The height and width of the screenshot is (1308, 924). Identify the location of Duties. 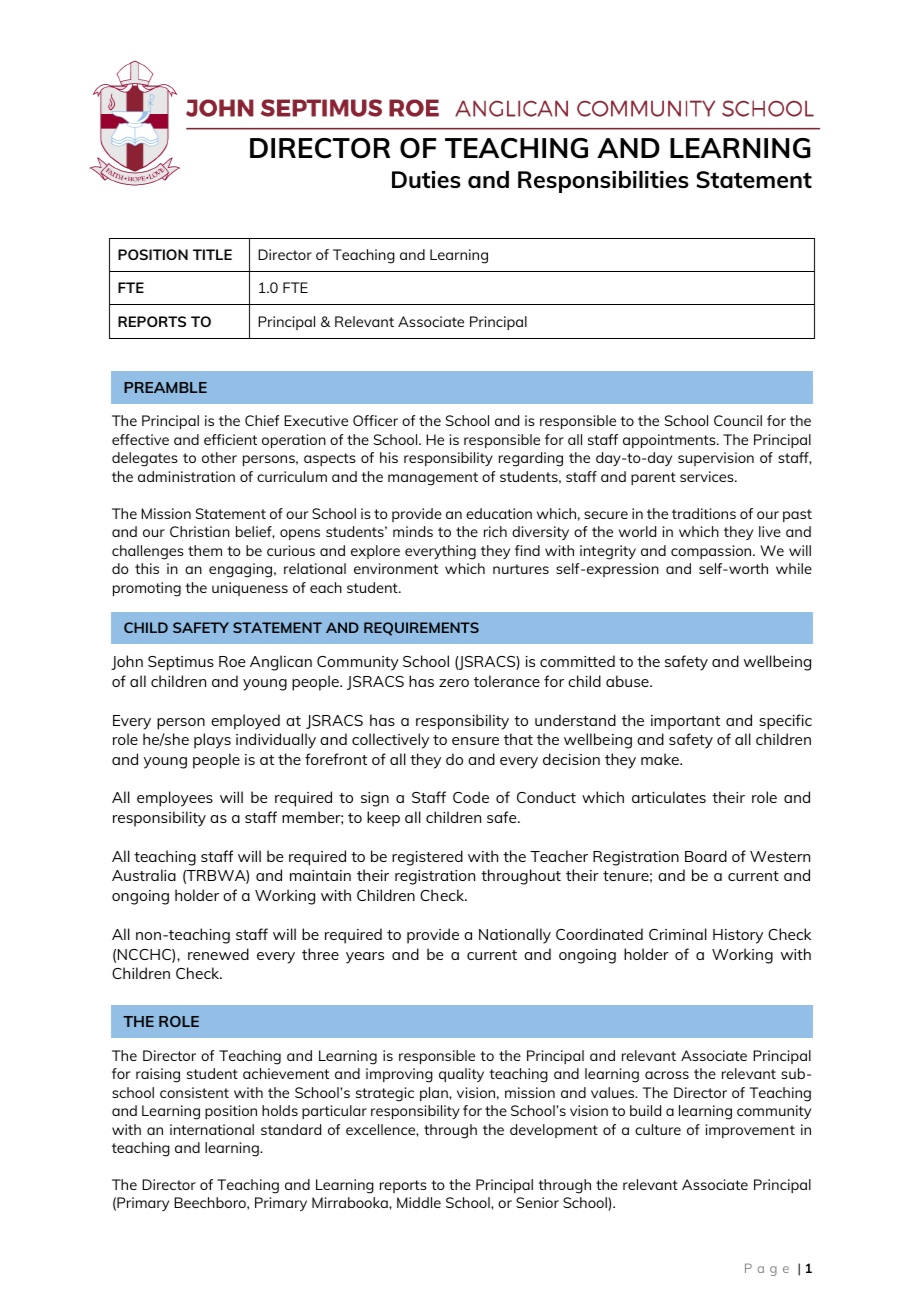
(426, 179).
